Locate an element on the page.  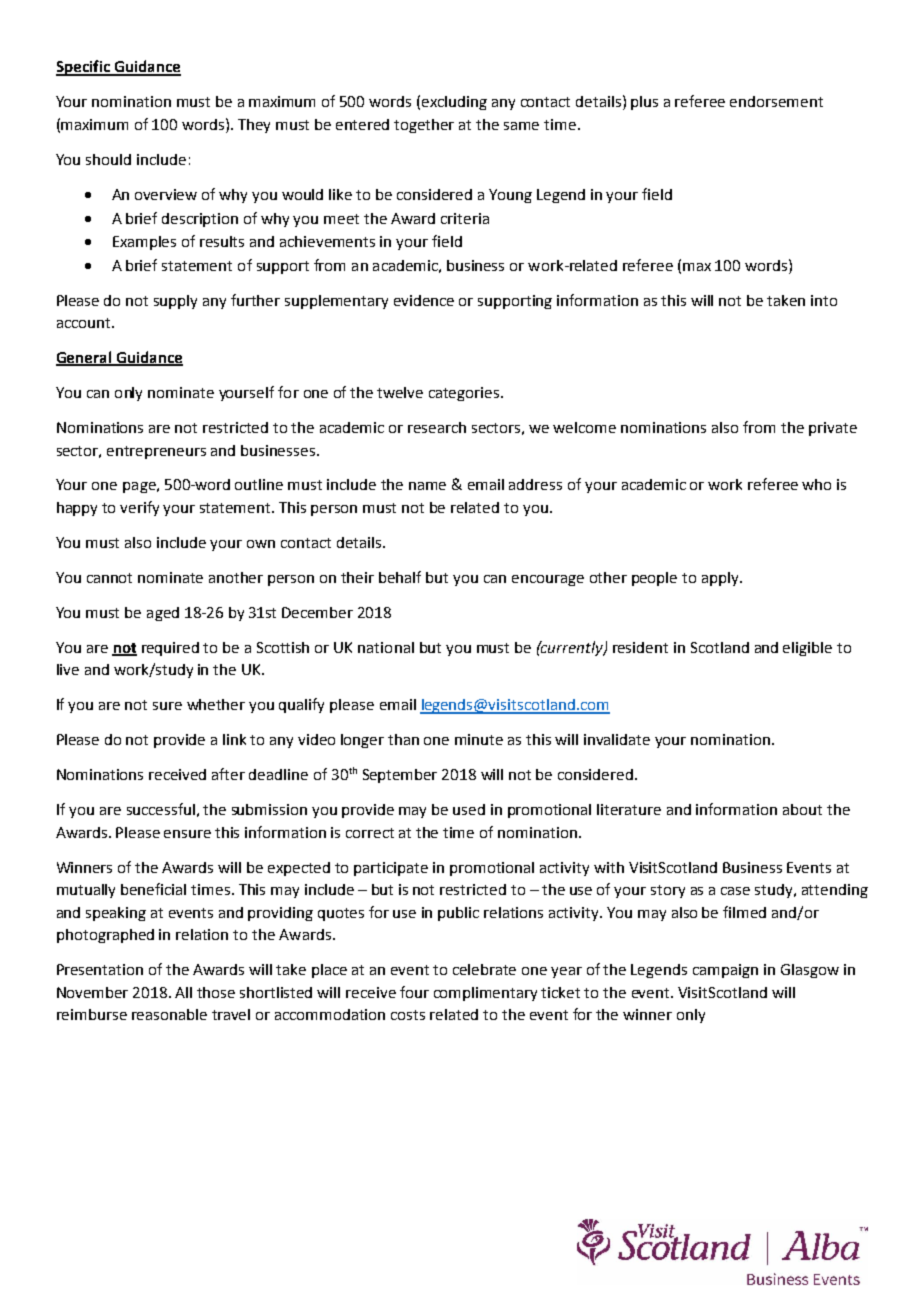
reasonable is located at coordinates (169, 1014).
